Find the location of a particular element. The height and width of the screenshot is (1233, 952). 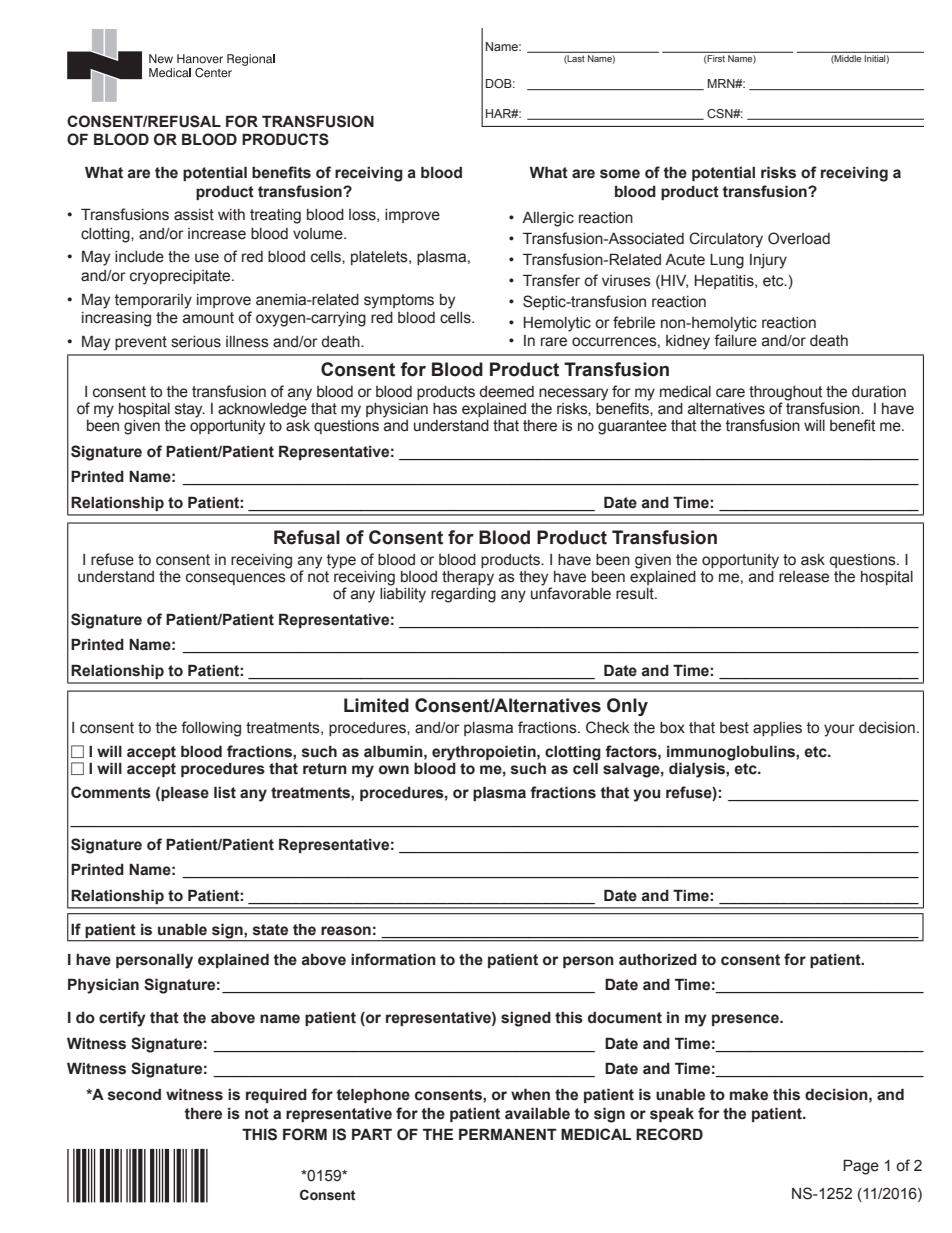

second is located at coordinates (134, 1095).
